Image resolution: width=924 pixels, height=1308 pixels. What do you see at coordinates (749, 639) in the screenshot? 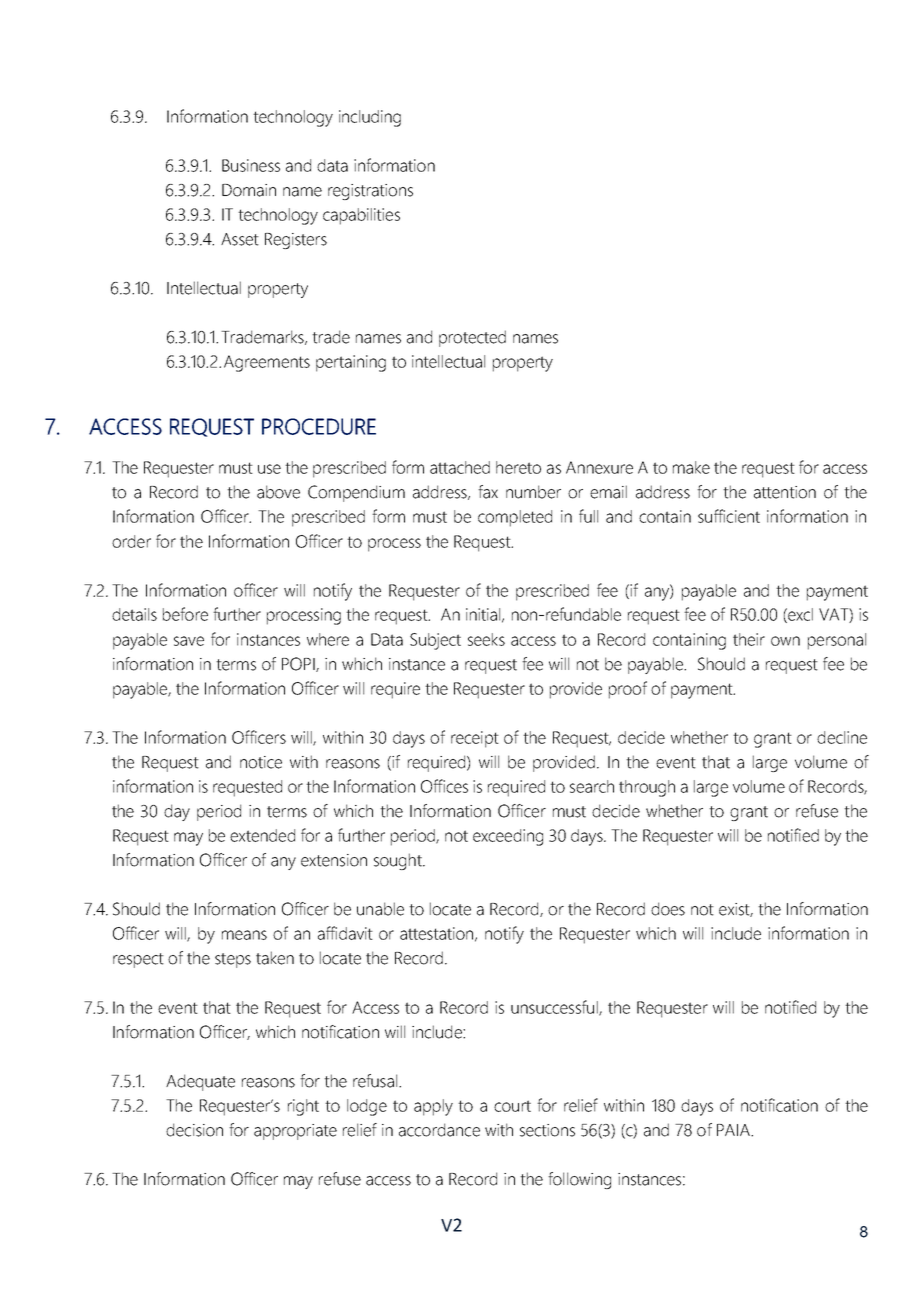
I see `their` at bounding box center [749, 639].
